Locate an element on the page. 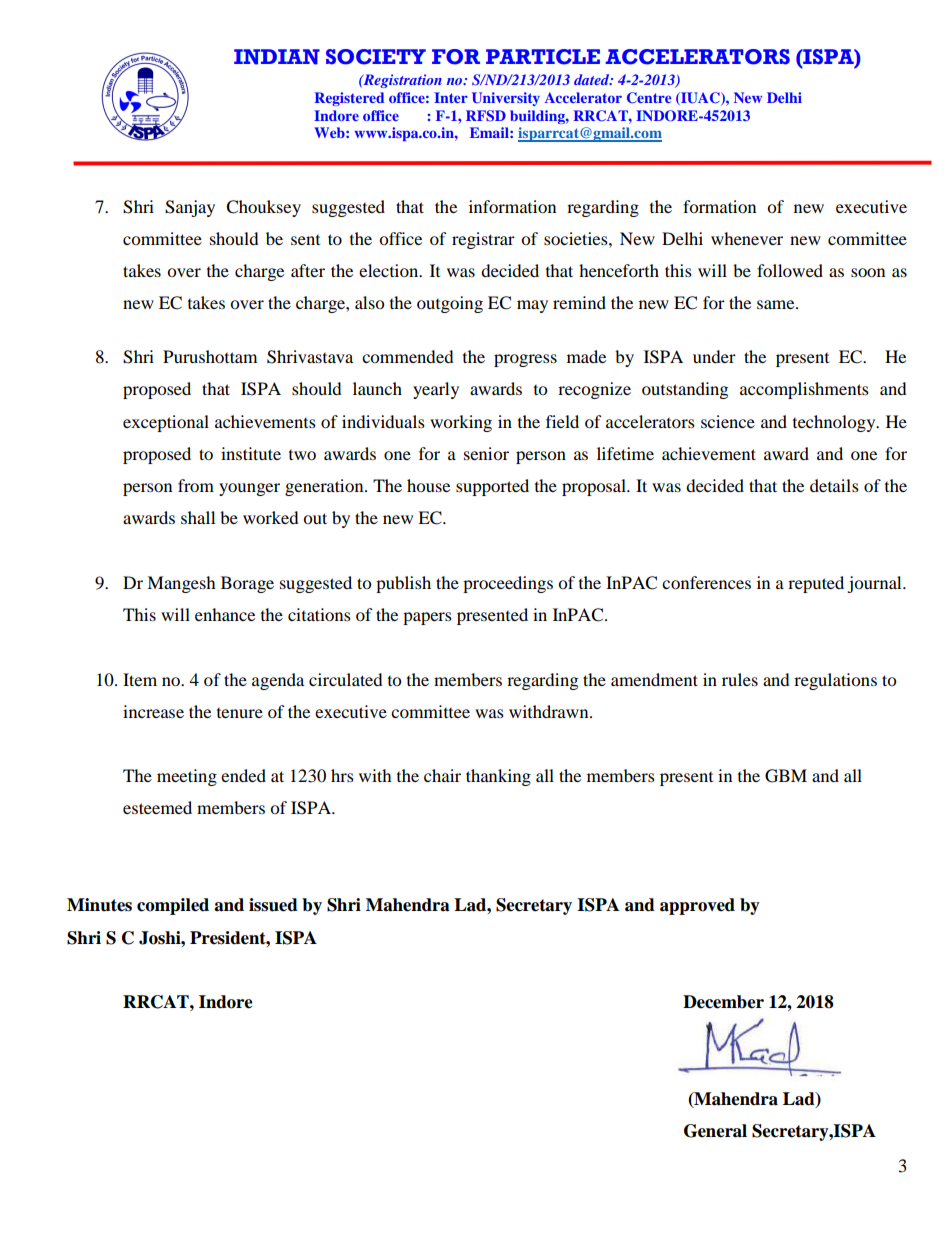 The image size is (952, 1233). exceptional is located at coordinates (166, 423).
